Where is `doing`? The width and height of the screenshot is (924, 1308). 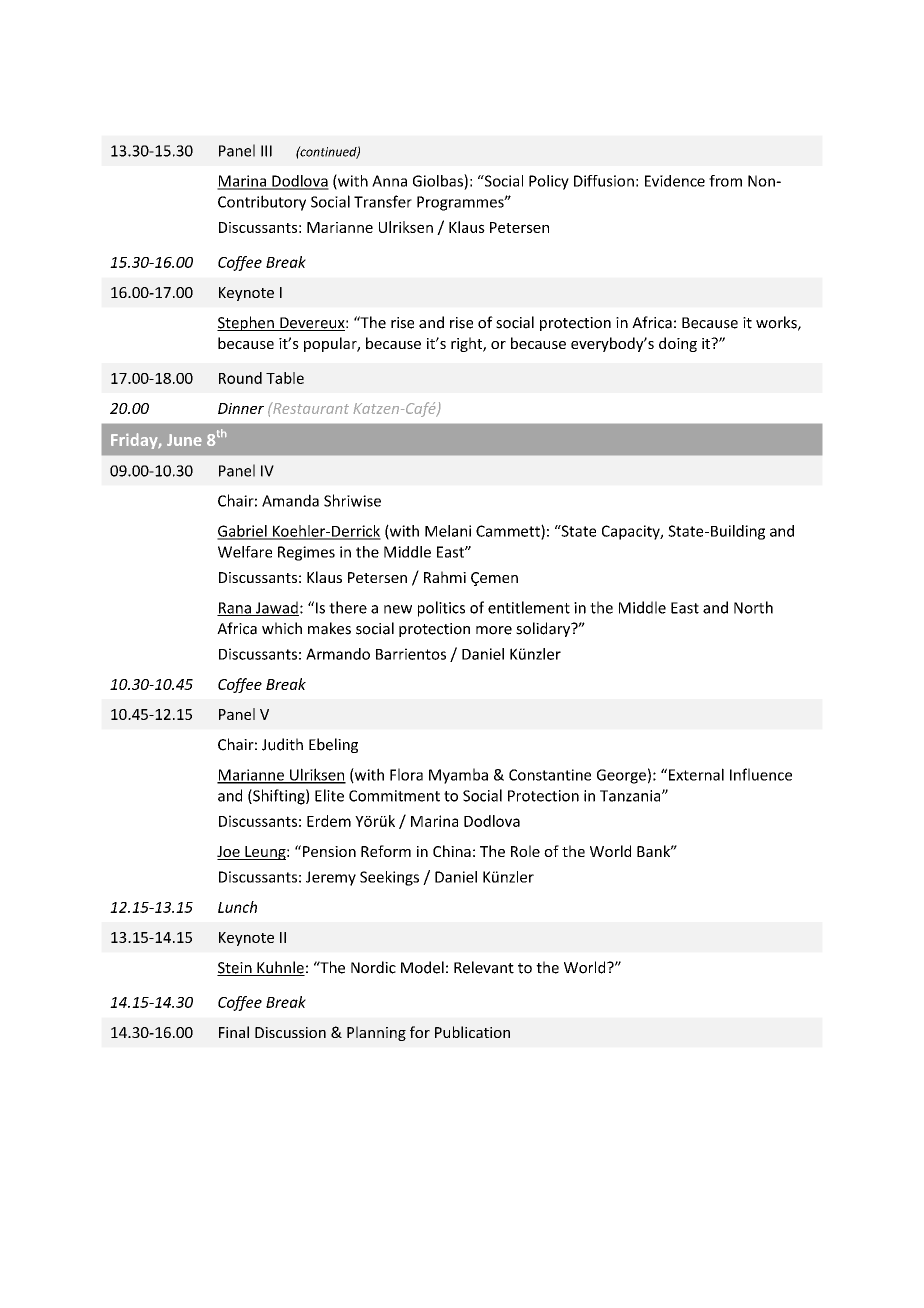 doing is located at coordinates (678, 344).
